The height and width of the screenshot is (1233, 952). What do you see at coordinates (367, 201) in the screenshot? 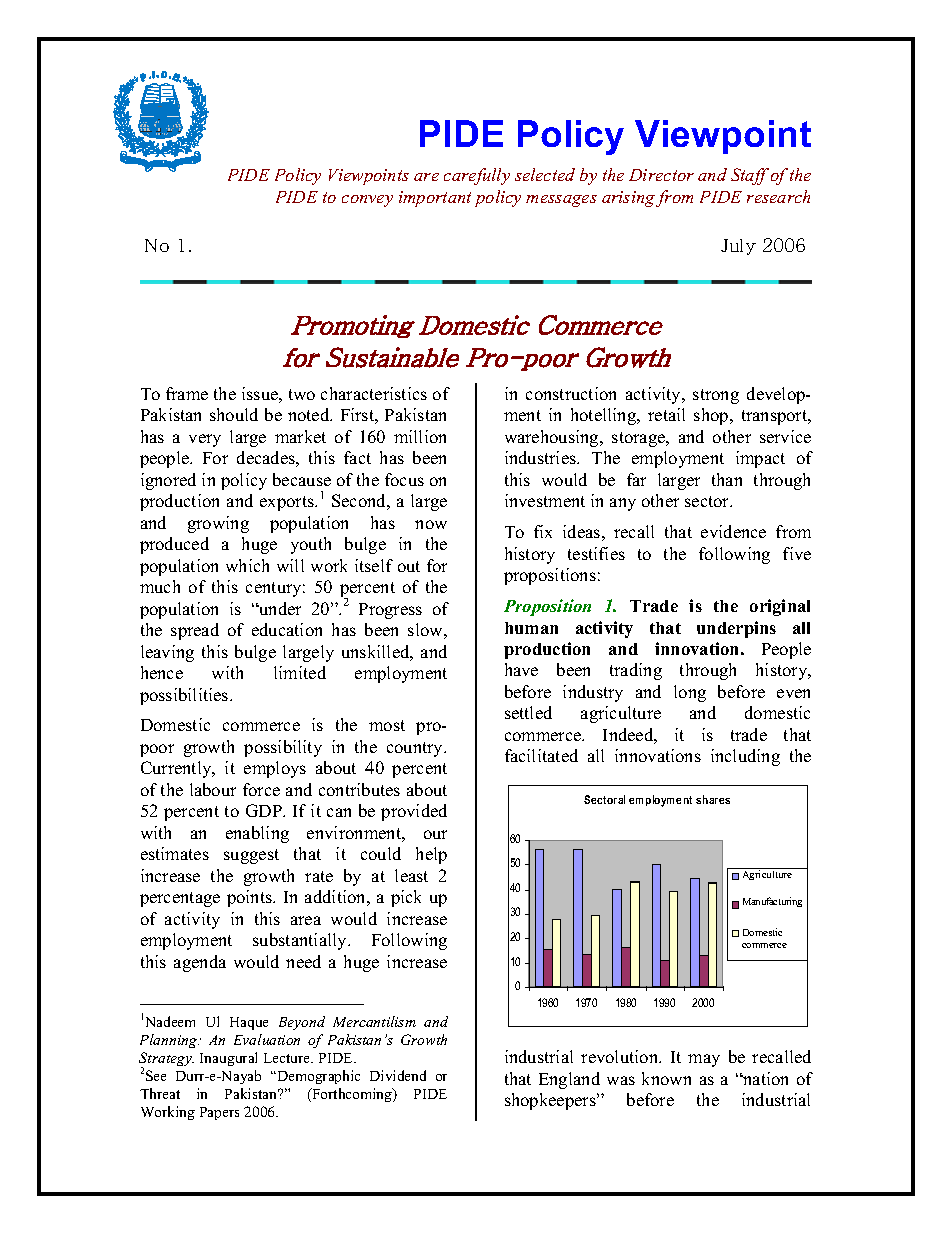
I see `convey` at bounding box center [367, 201].
